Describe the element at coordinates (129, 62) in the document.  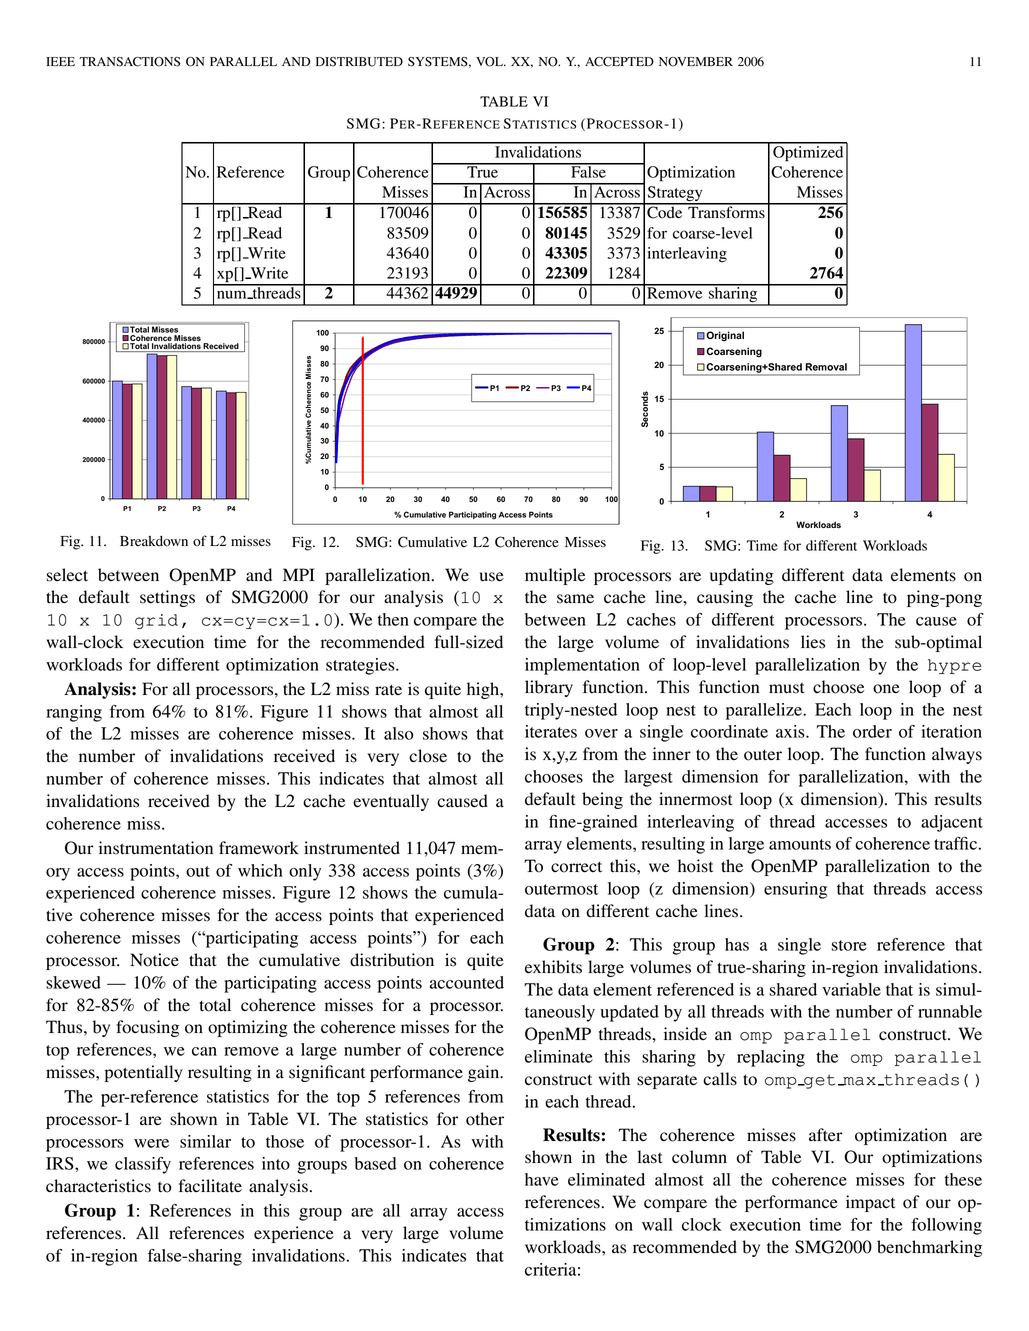
I see `TRANSACTIONS` at that location.
